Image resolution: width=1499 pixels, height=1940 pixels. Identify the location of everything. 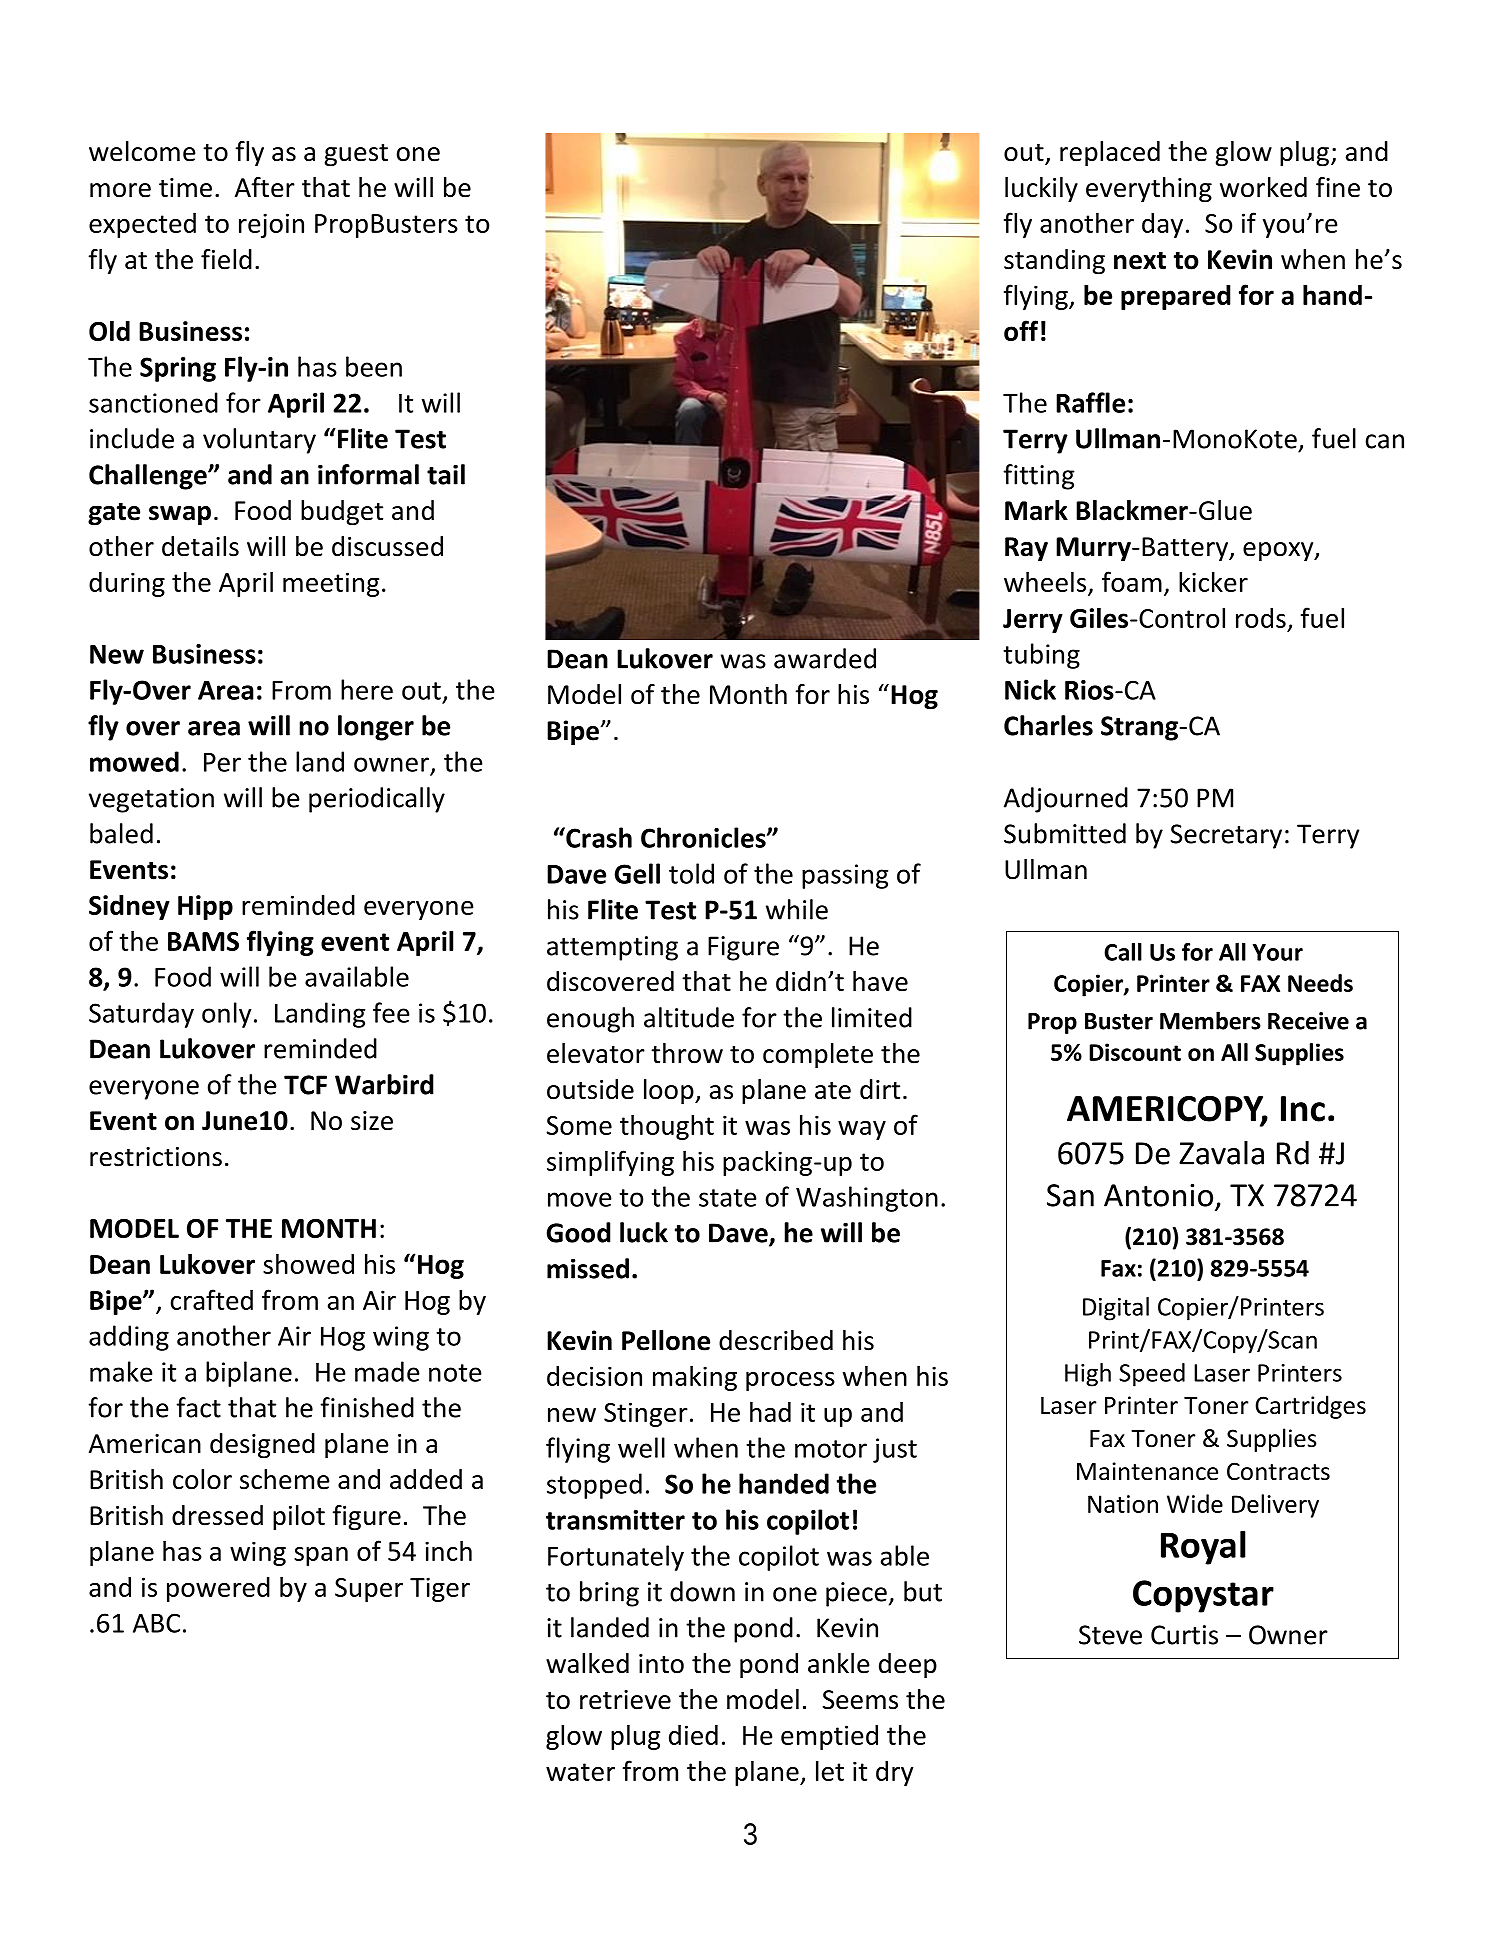
(1149, 190).
